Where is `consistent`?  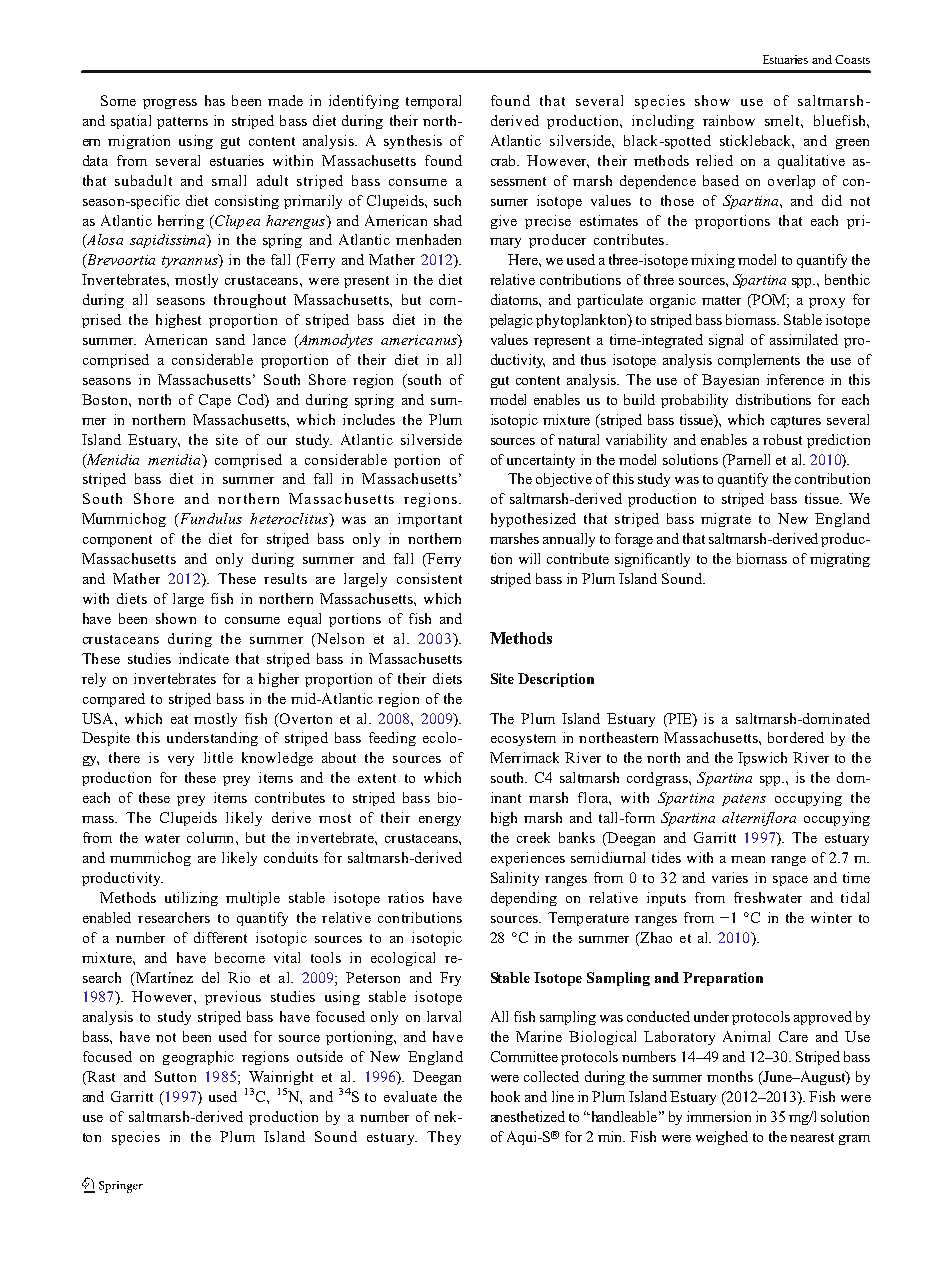 consistent is located at coordinates (429, 578).
